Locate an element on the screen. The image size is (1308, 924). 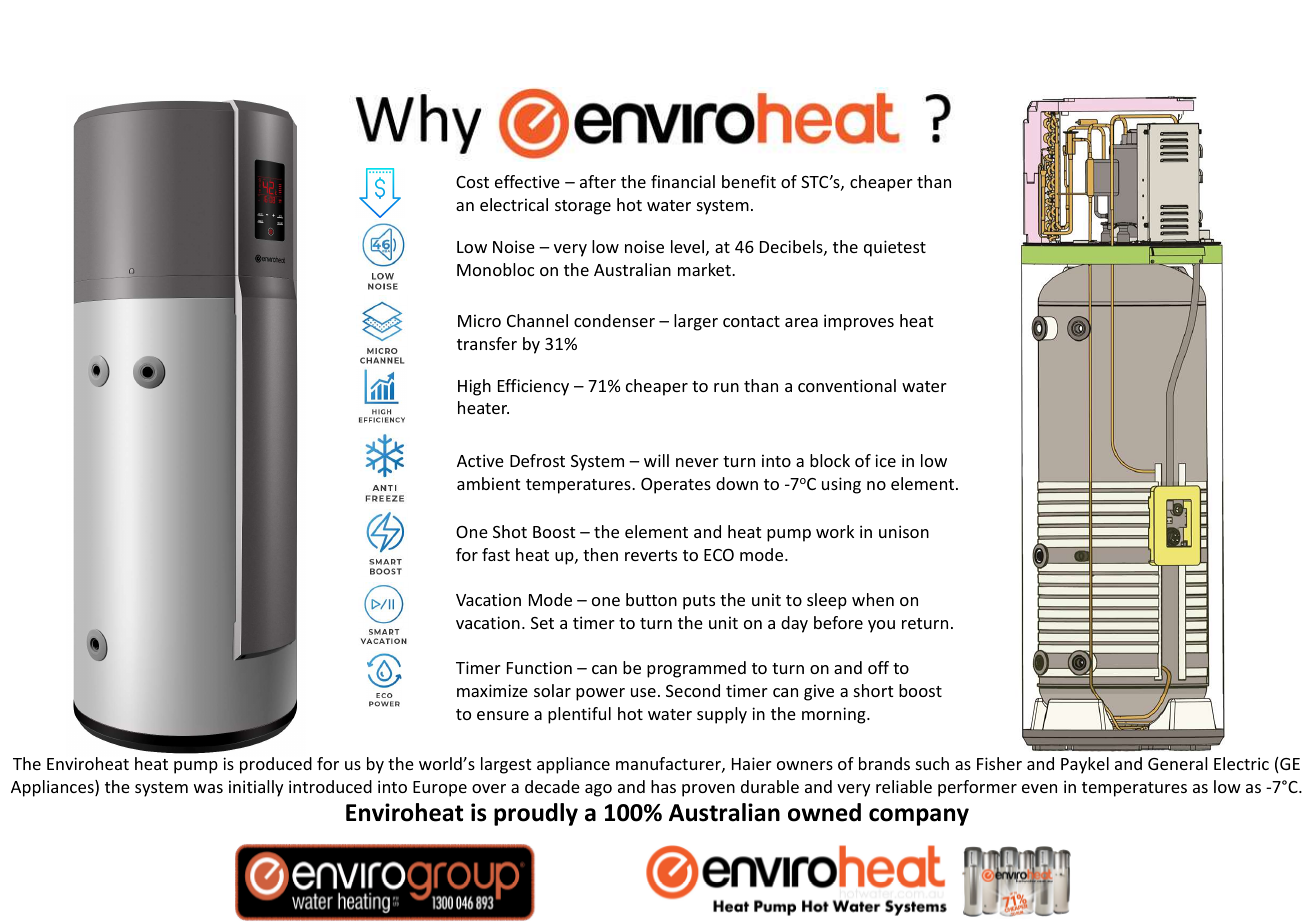
introduced is located at coordinates (330, 786).
